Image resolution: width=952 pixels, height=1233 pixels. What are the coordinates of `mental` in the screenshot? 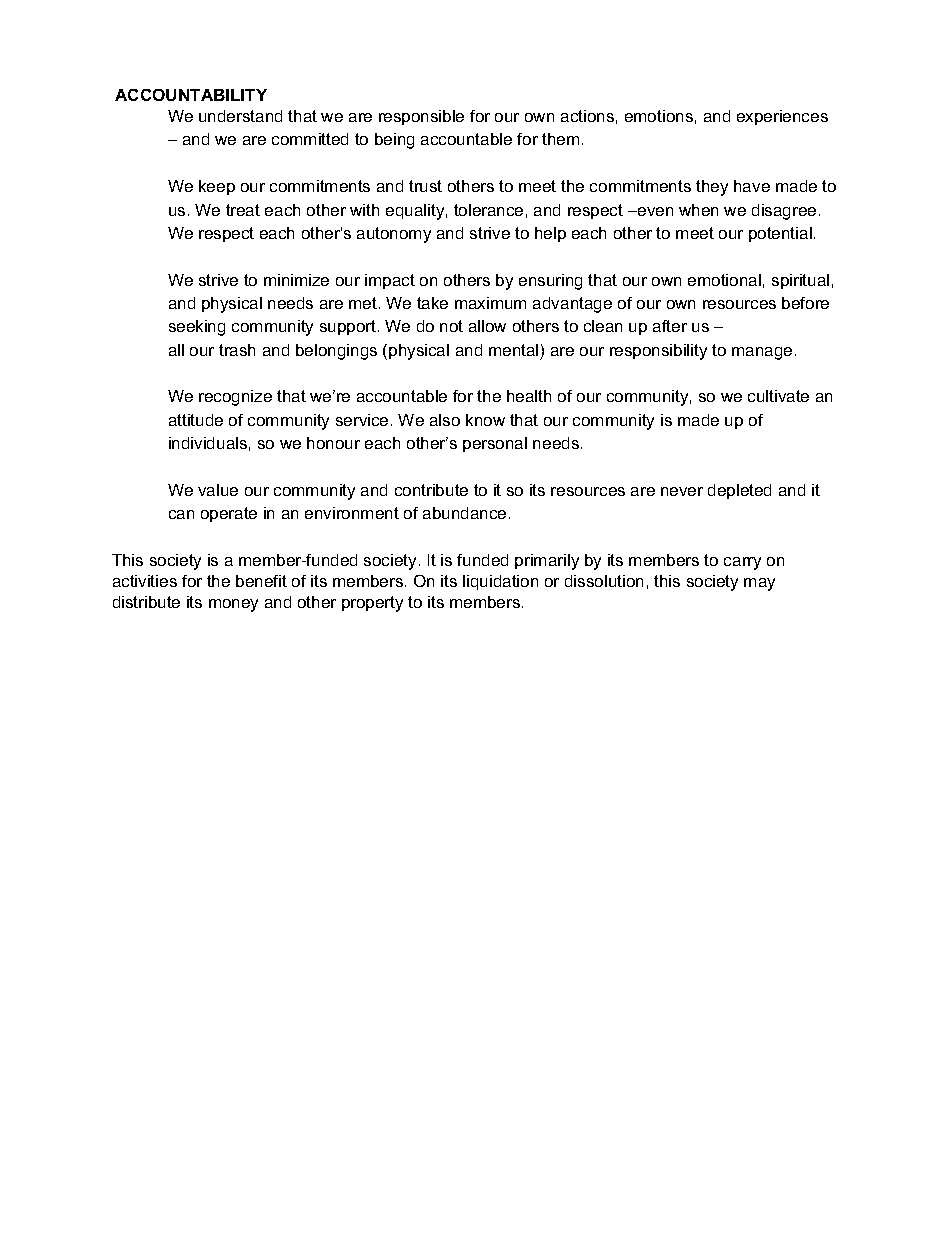 It's located at (513, 350).
